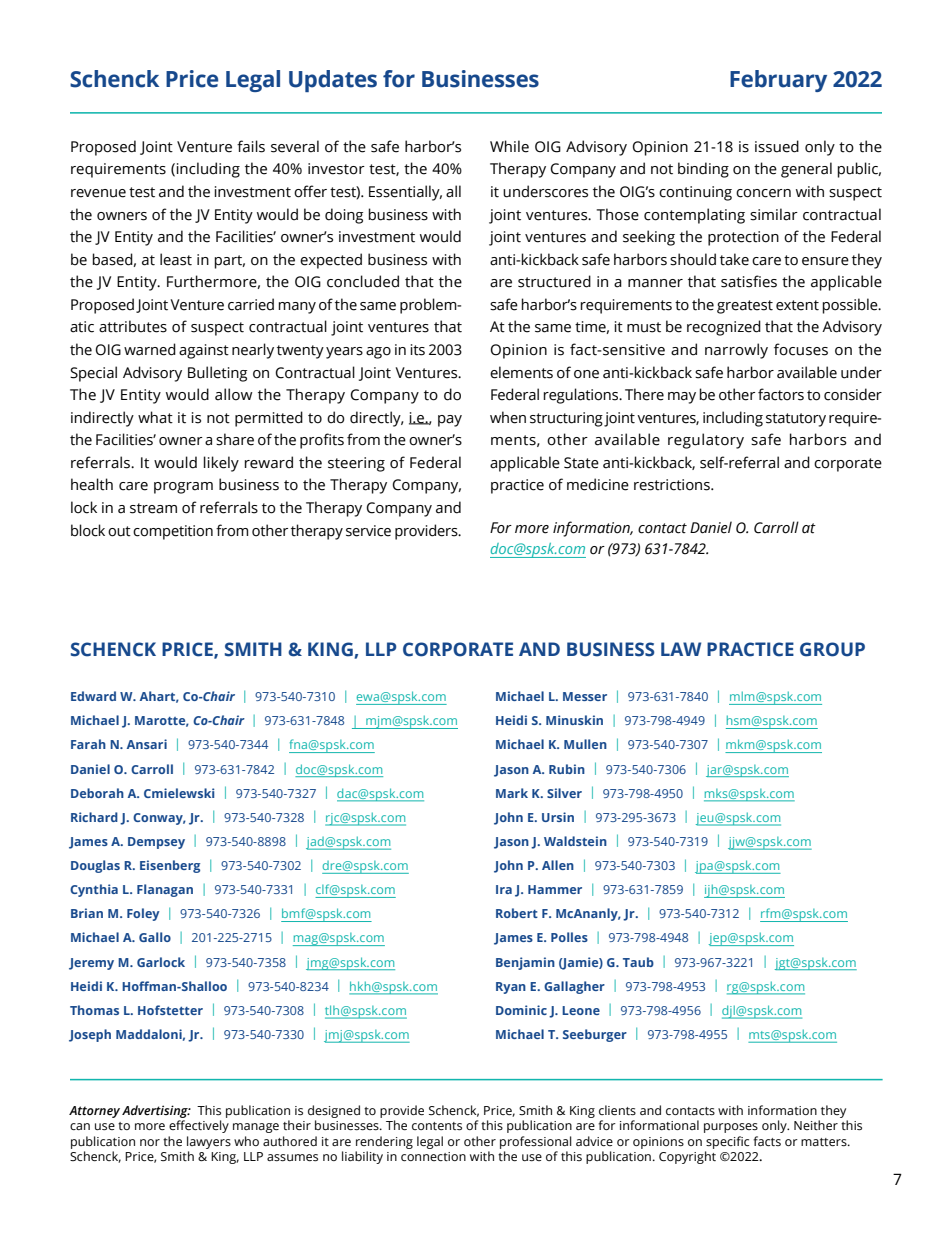 This screenshot has width=952, height=1233. I want to click on fails, so click(251, 146).
